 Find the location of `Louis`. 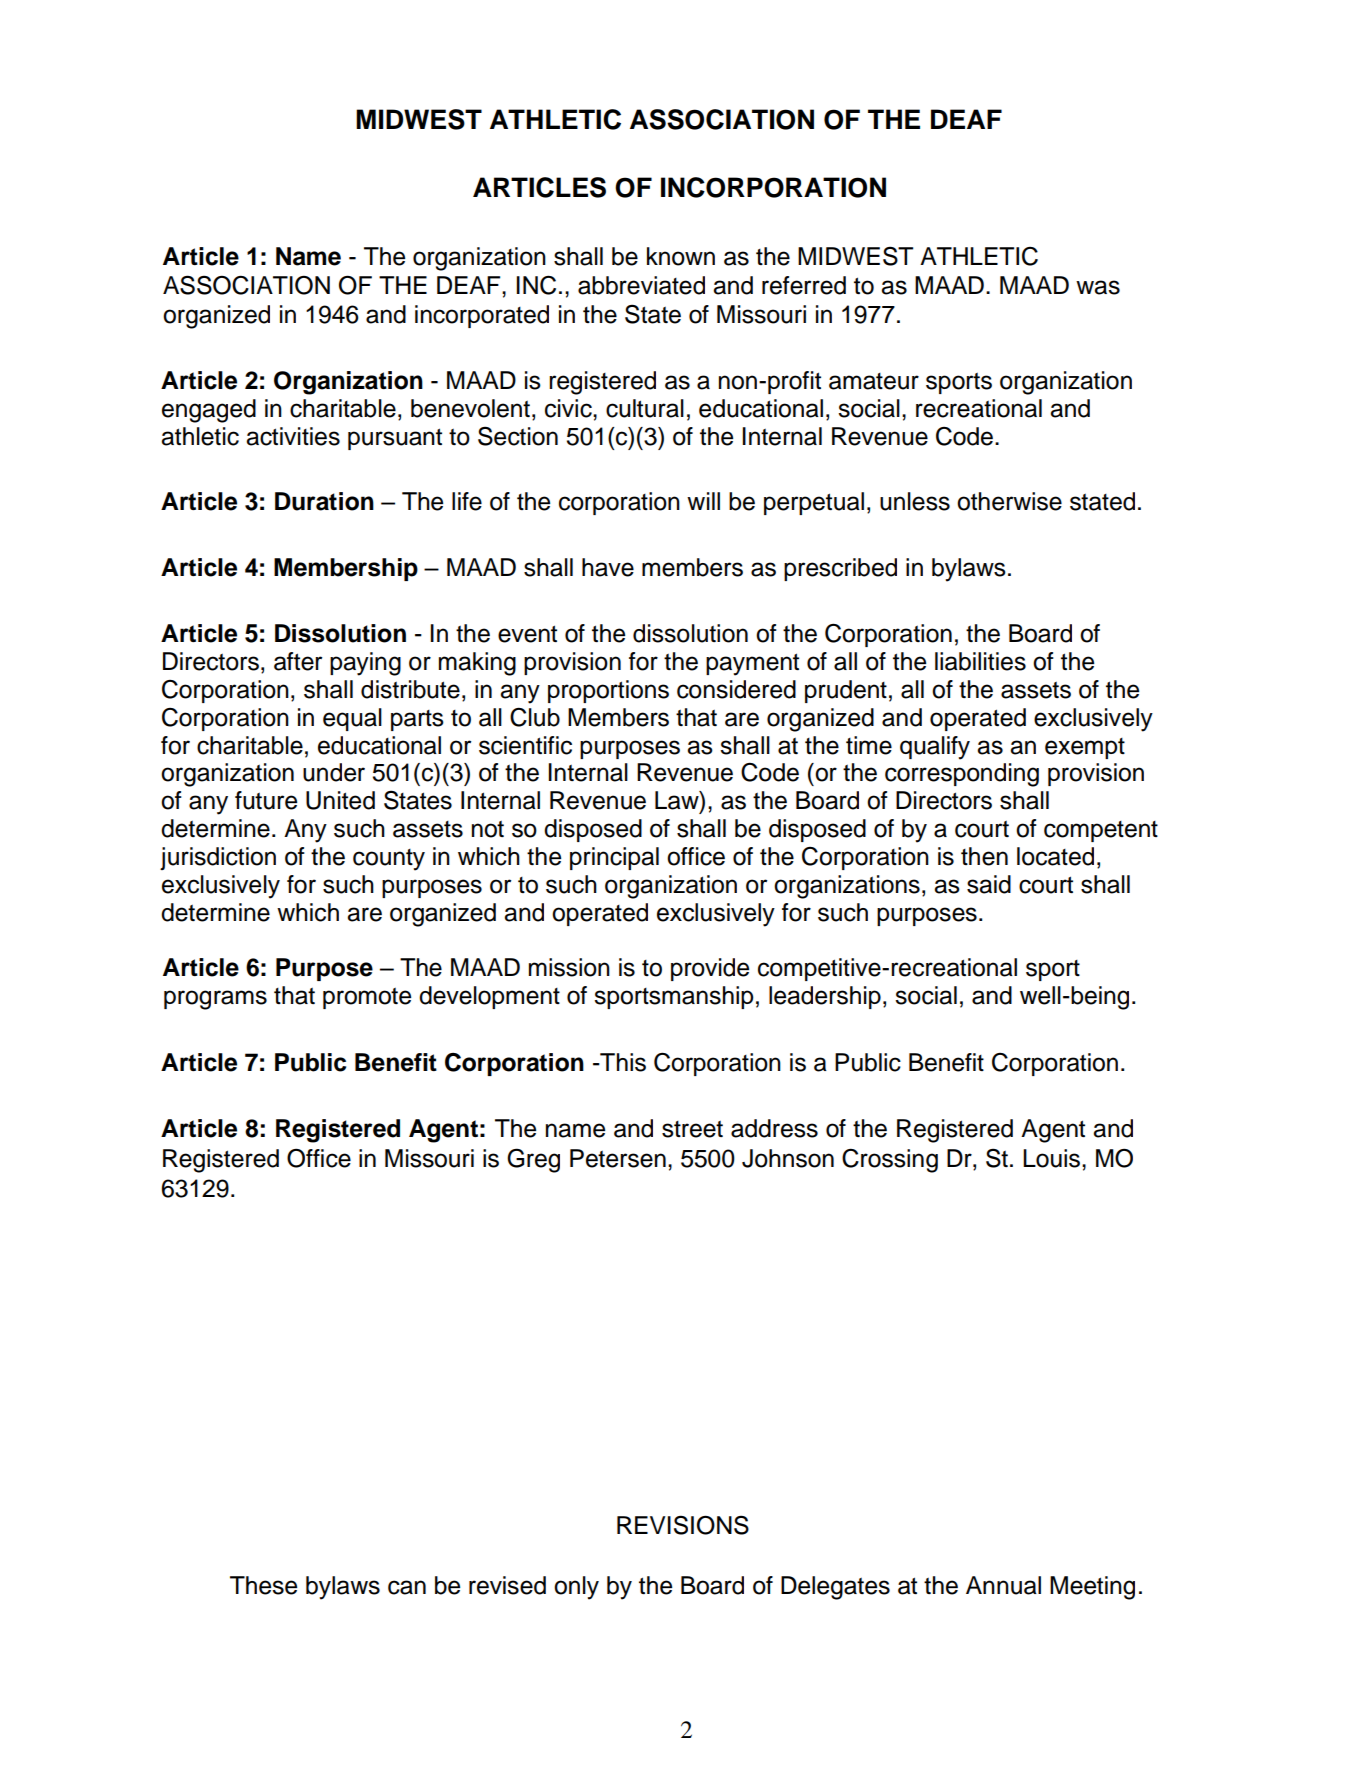

Louis is located at coordinates (1053, 1158).
